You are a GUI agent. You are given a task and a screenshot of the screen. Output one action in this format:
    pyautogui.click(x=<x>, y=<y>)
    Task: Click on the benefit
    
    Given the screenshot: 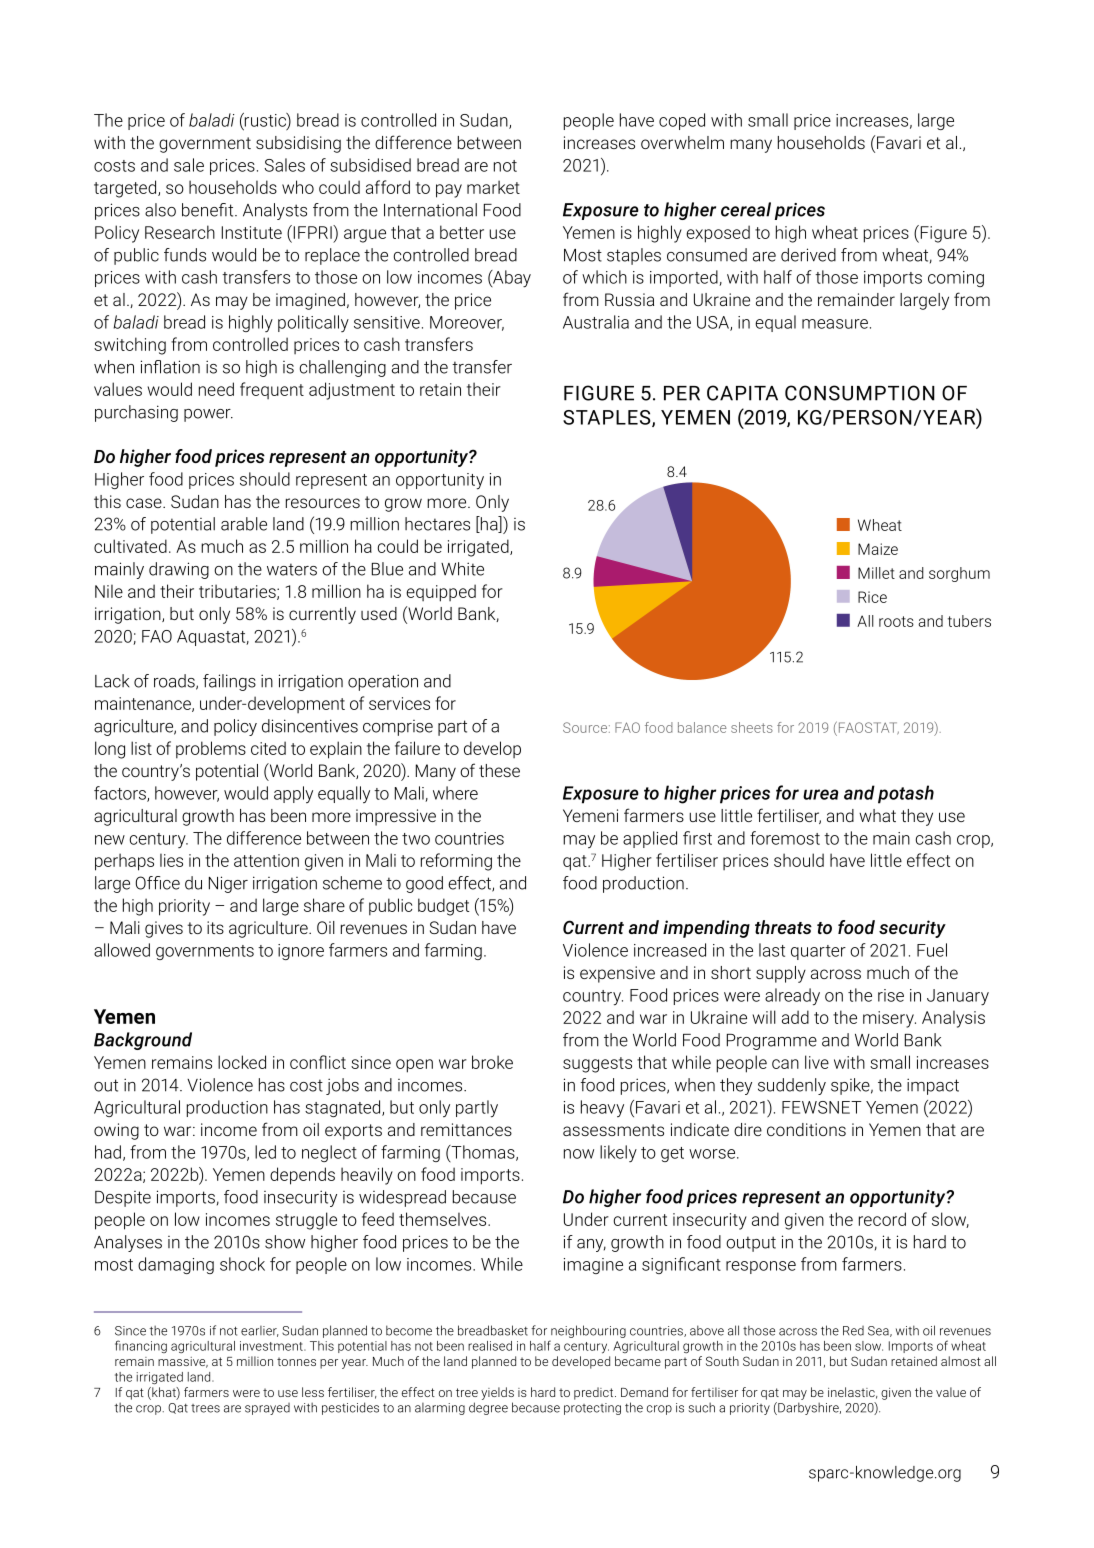 What is the action you would take?
    pyautogui.click(x=209, y=210)
